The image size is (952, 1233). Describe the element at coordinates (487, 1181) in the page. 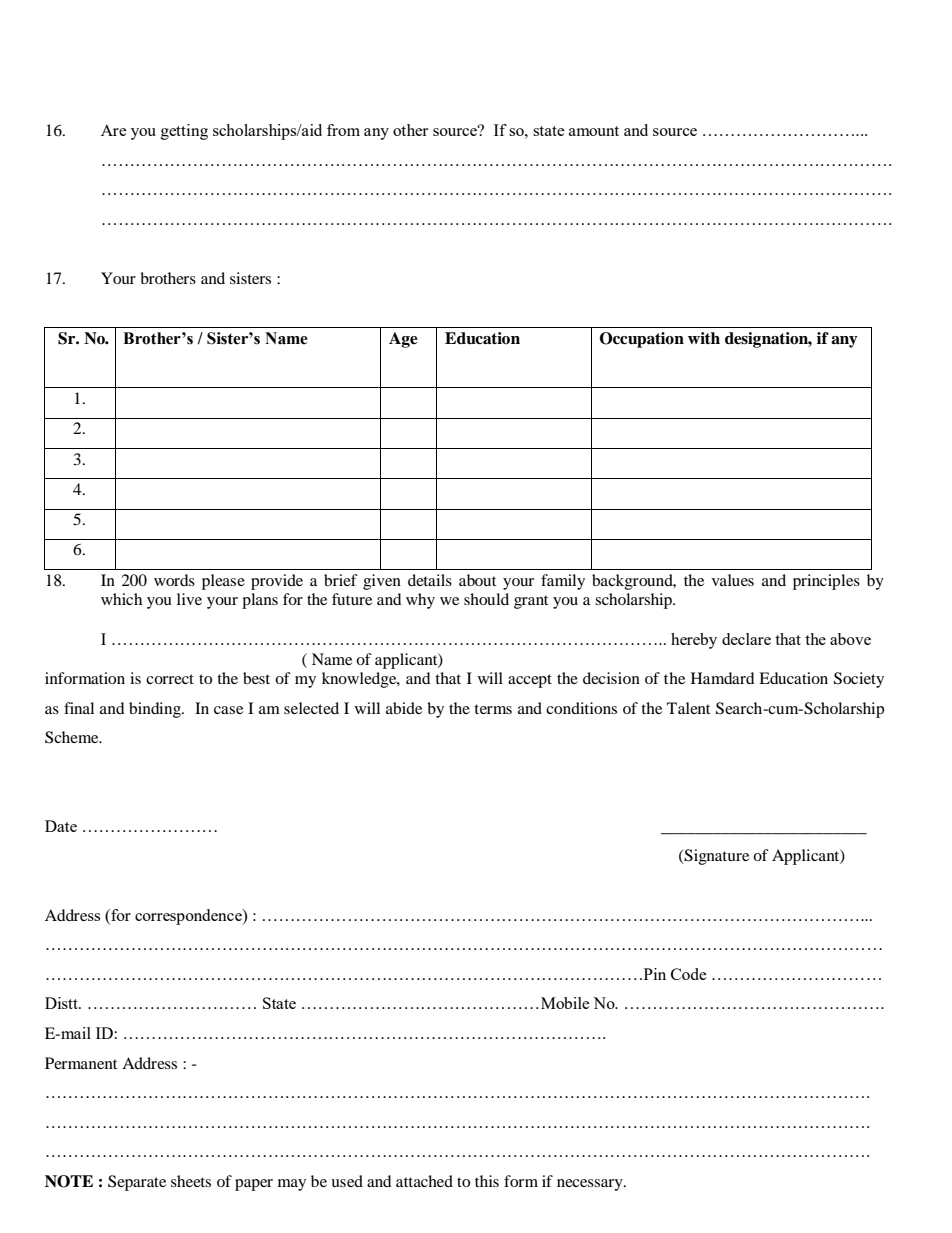

I see `this` at that location.
